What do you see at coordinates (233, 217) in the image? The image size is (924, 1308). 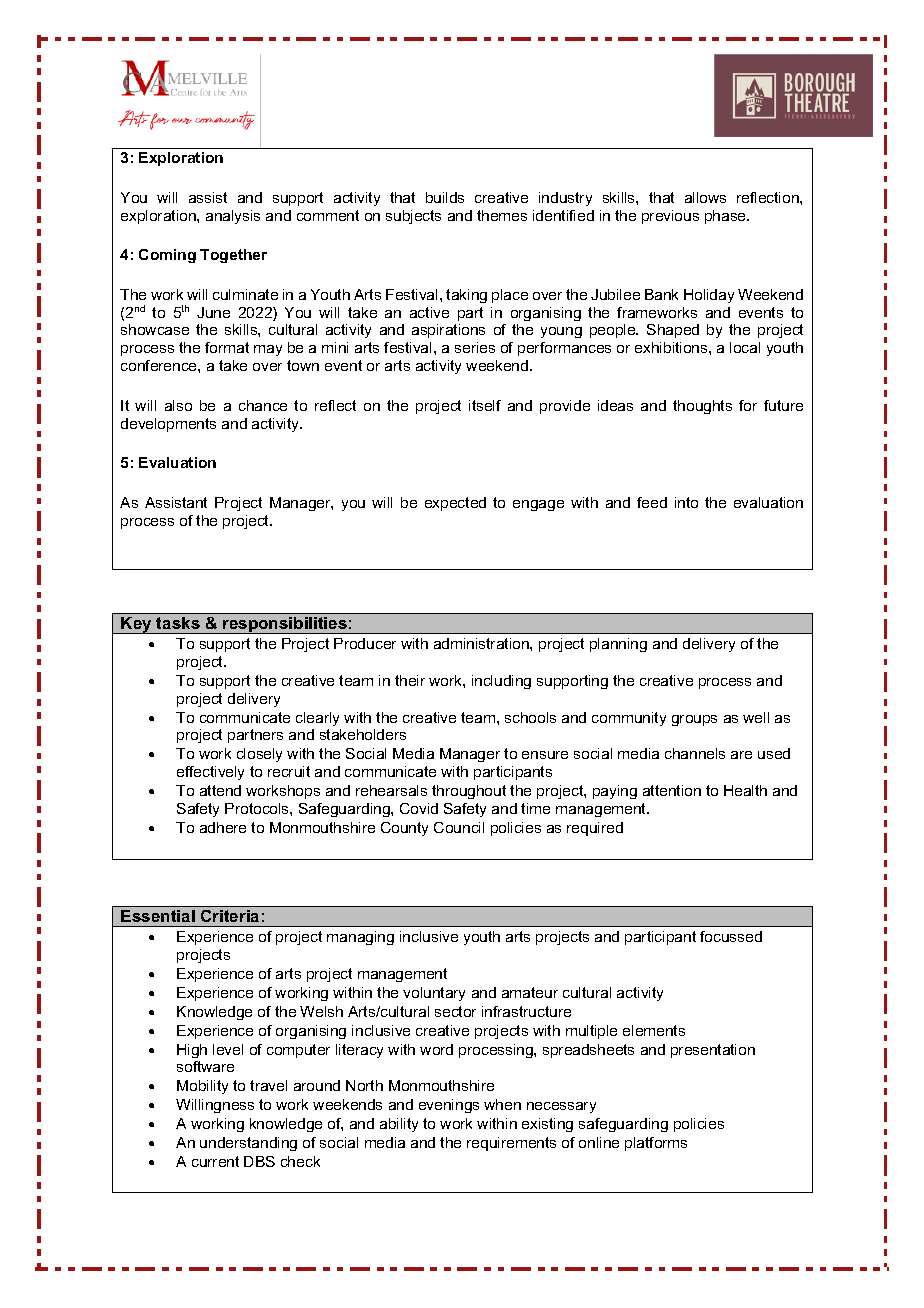 I see `analysis` at bounding box center [233, 217].
